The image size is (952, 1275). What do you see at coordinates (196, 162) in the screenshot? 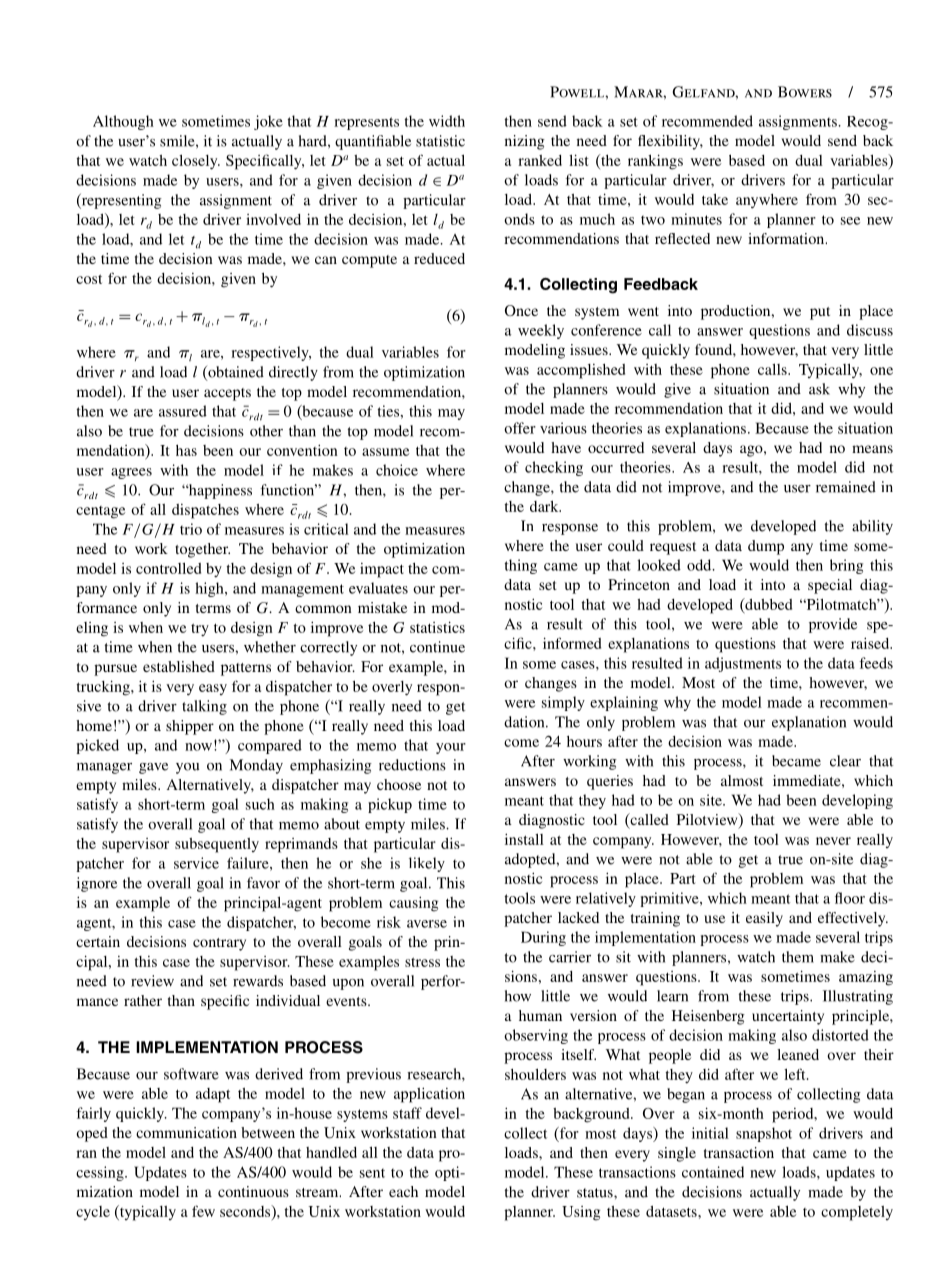
I see `closely` at bounding box center [196, 162].
